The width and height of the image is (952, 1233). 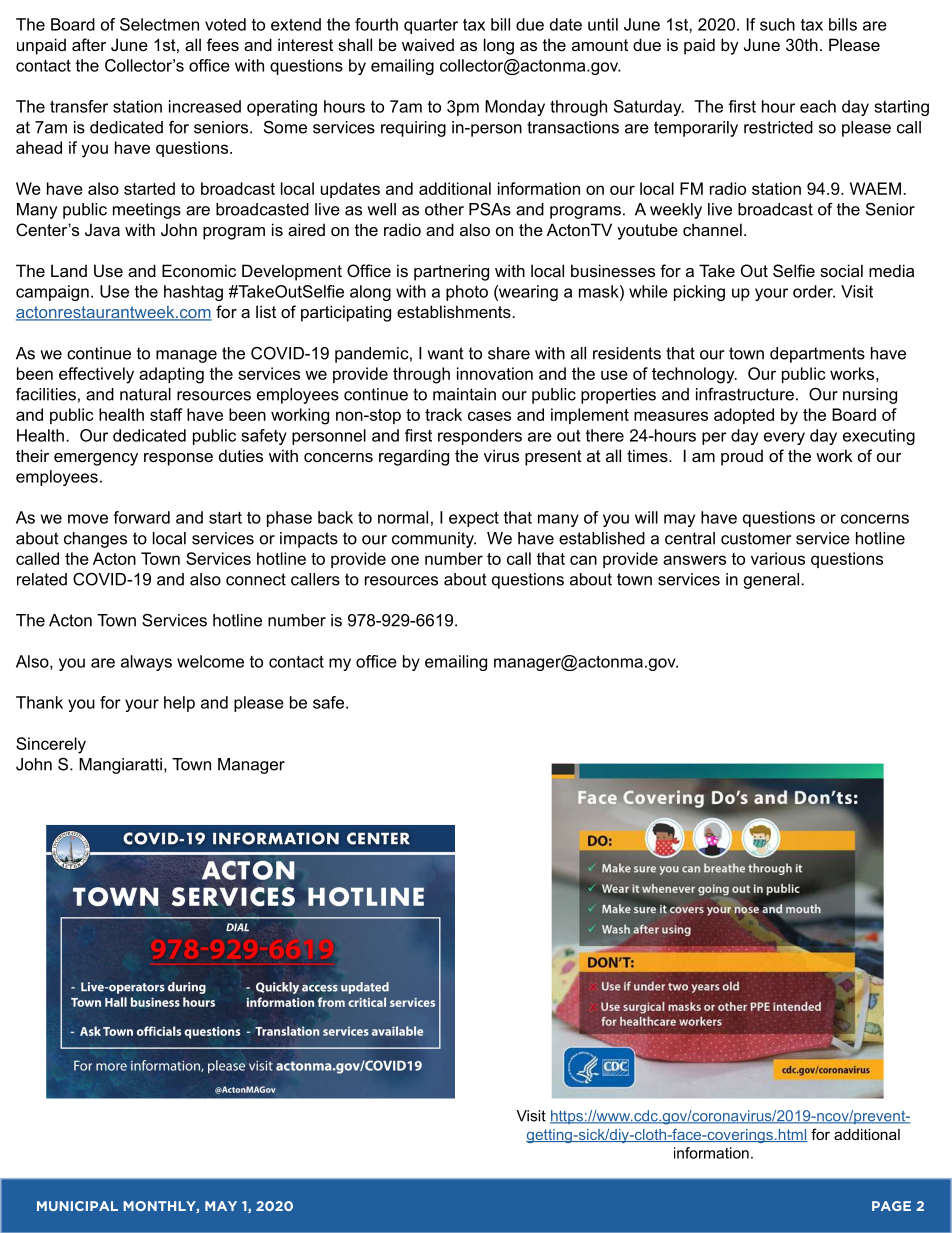 What do you see at coordinates (89, 44) in the image?
I see `after` at bounding box center [89, 44].
